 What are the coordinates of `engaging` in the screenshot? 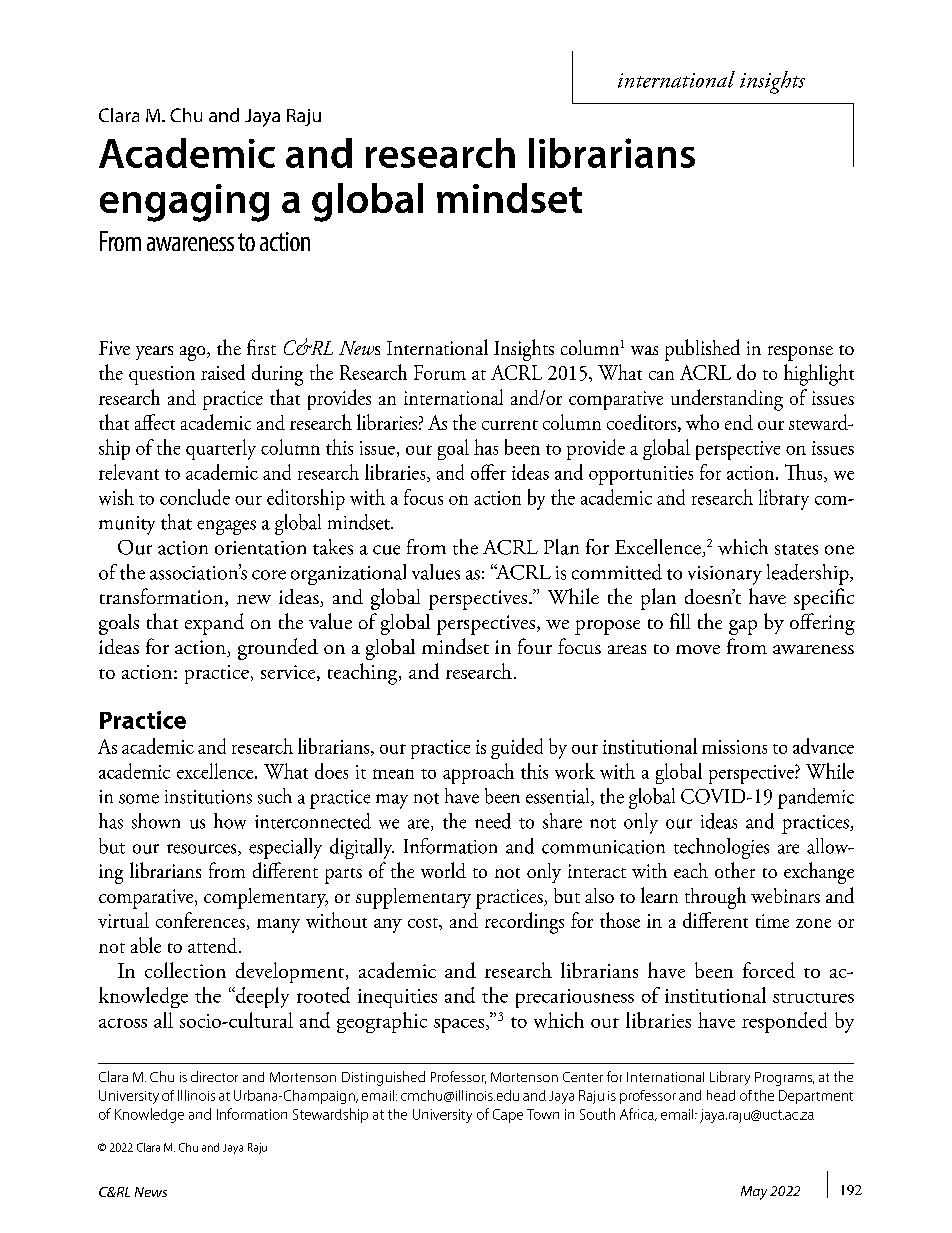 It's located at (184, 203).
